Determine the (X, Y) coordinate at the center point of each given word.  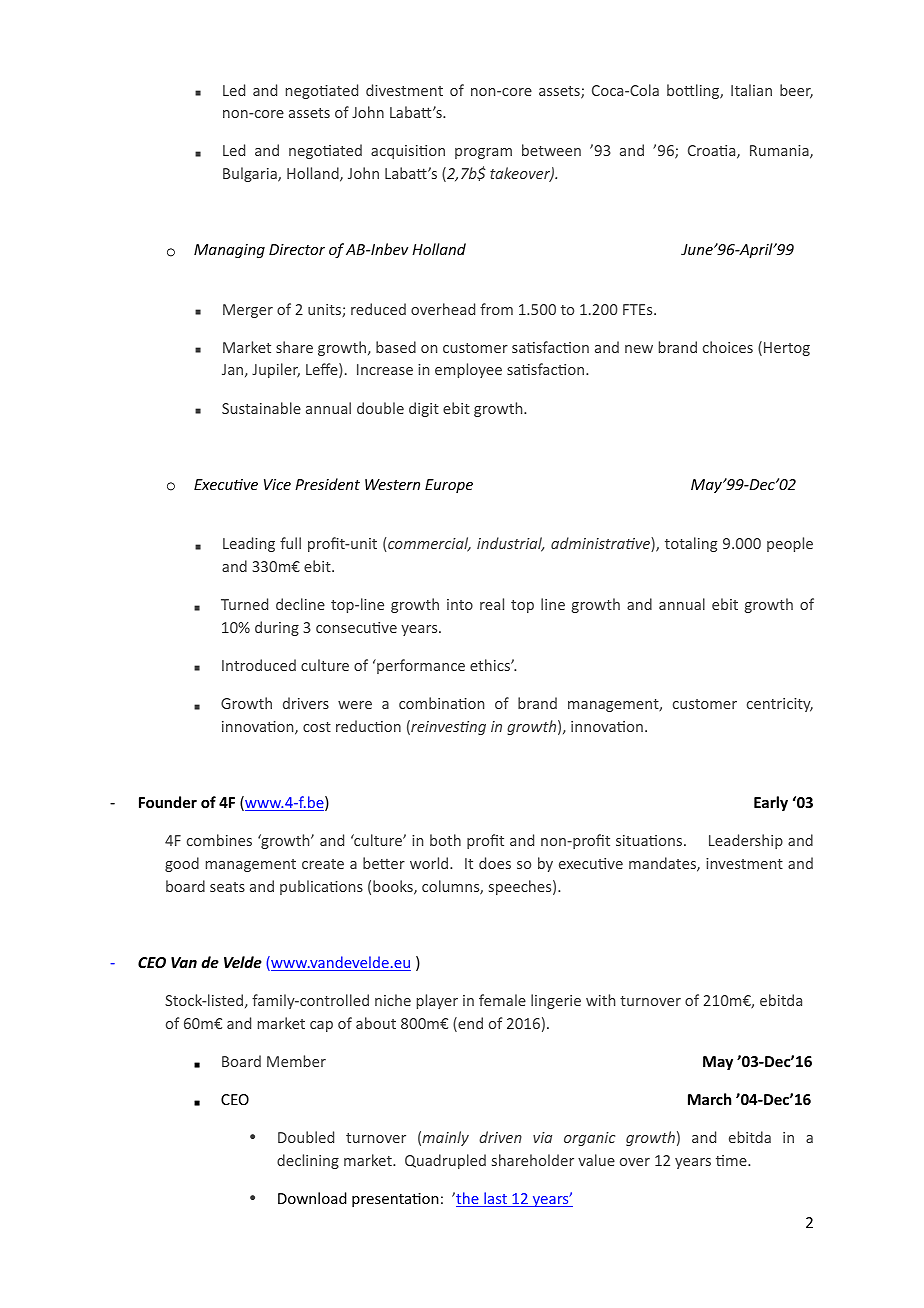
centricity (780, 705)
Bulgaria (251, 174)
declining (308, 1161)
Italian (751, 90)
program (483, 153)
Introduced (259, 665)
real (492, 604)
